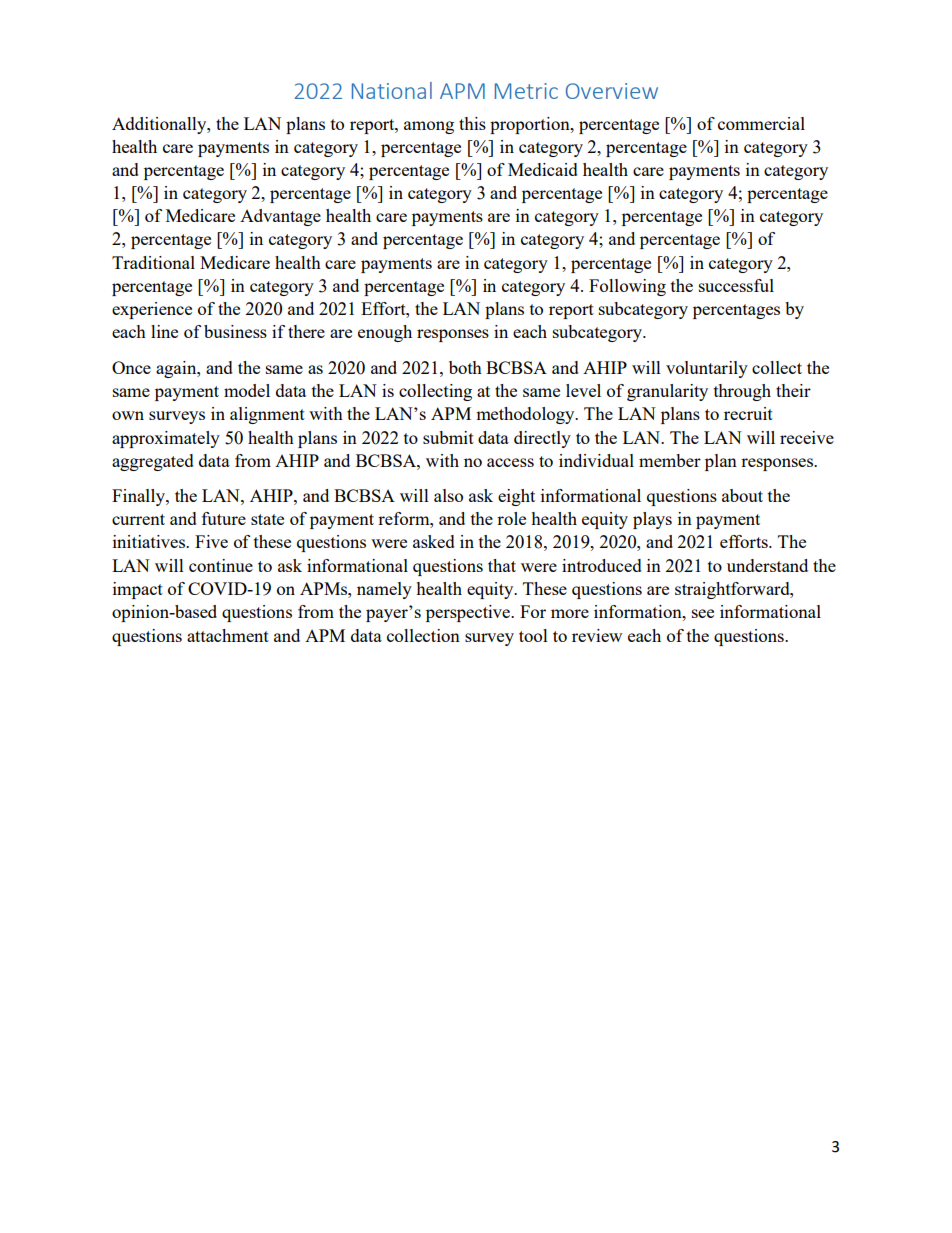 This screenshot has height=1233, width=952. Describe the element at coordinates (392, 90) in the screenshot. I see `National` at that location.
